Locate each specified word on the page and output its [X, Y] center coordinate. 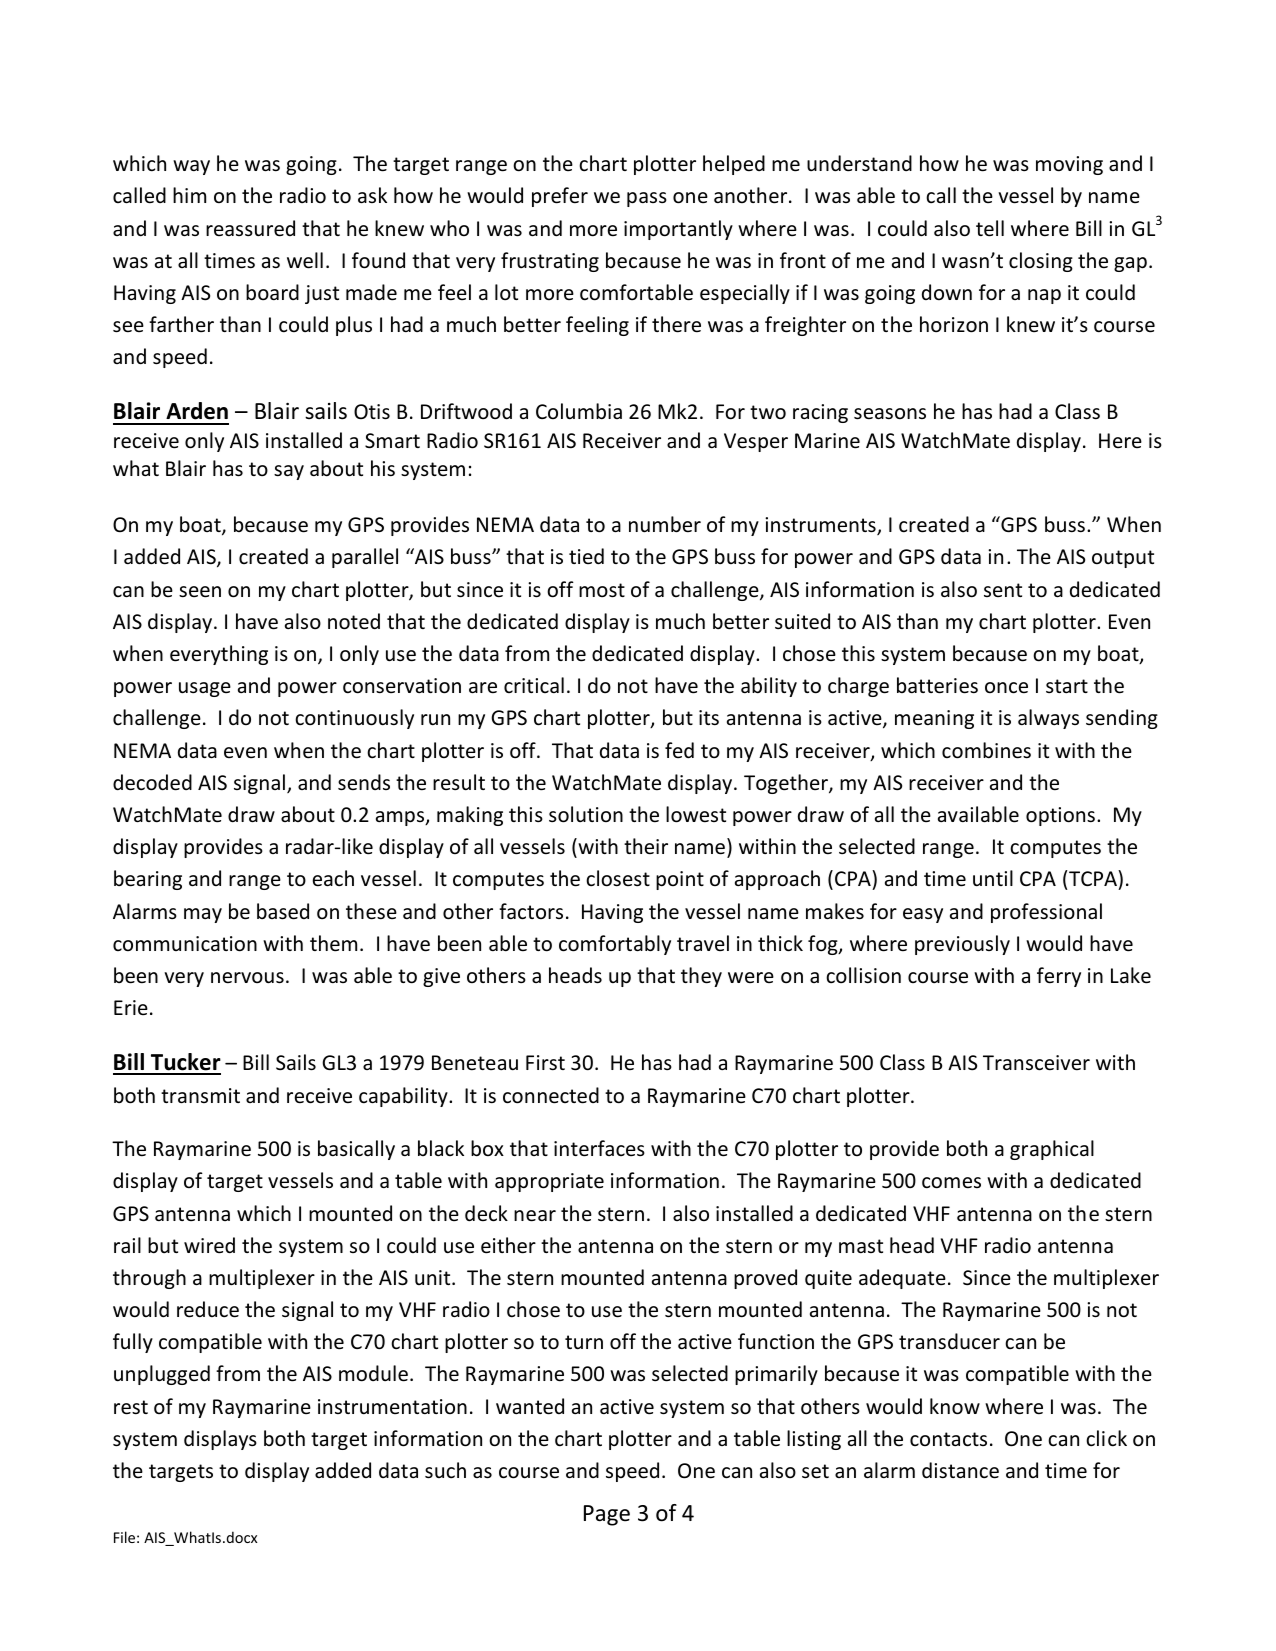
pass [647, 199]
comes [951, 1183]
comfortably [615, 945]
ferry [1059, 977]
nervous [247, 978]
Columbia [579, 411]
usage [205, 689]
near [535, 1216]
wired [209, 1245]
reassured [250, 228]
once [1006, 688]
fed [679, 750]
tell [990, 228]
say [289, 472]
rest [131, 1407]
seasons [890, 414]
